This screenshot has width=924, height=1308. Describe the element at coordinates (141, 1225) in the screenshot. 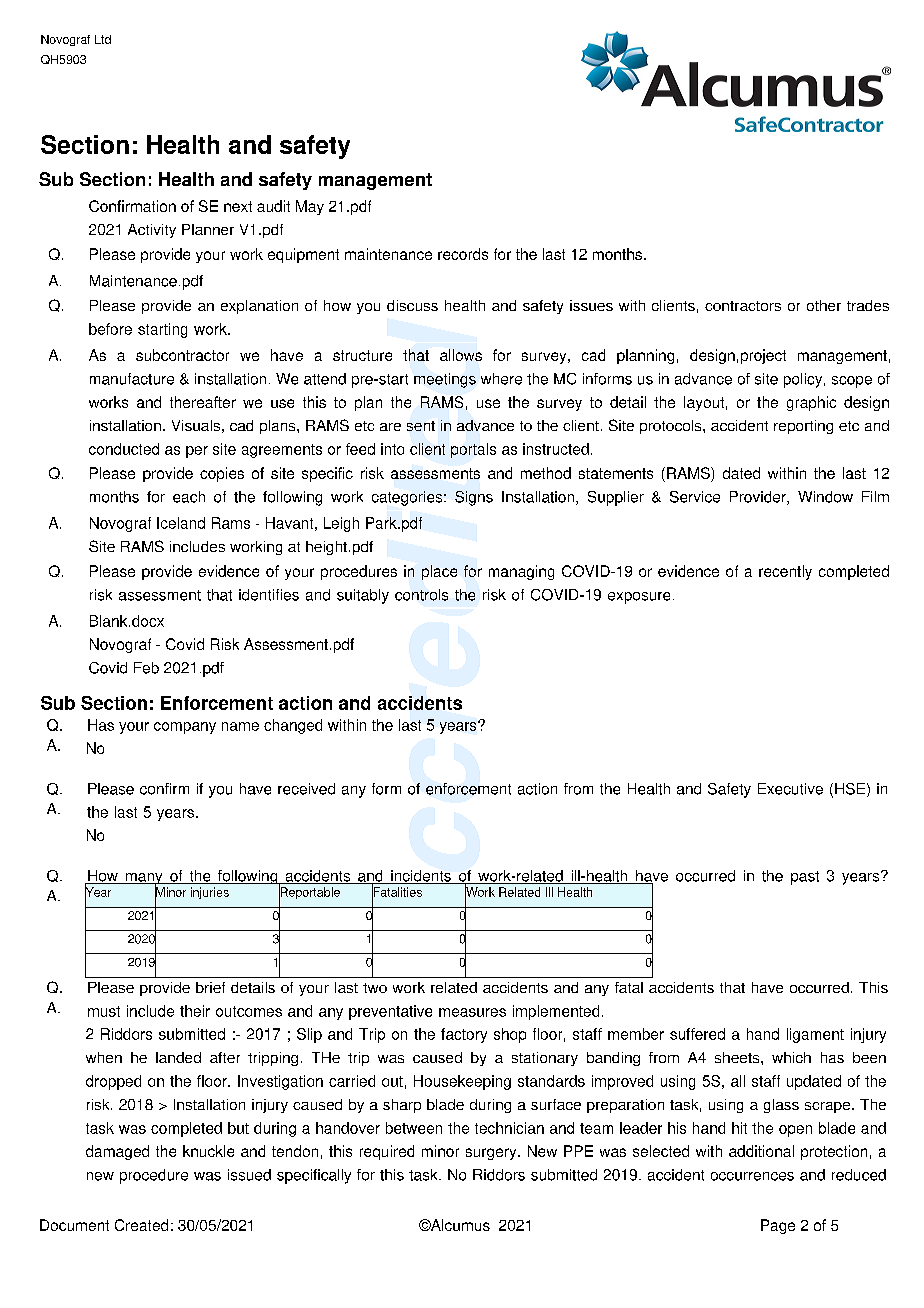

I see `Created` at that location.
